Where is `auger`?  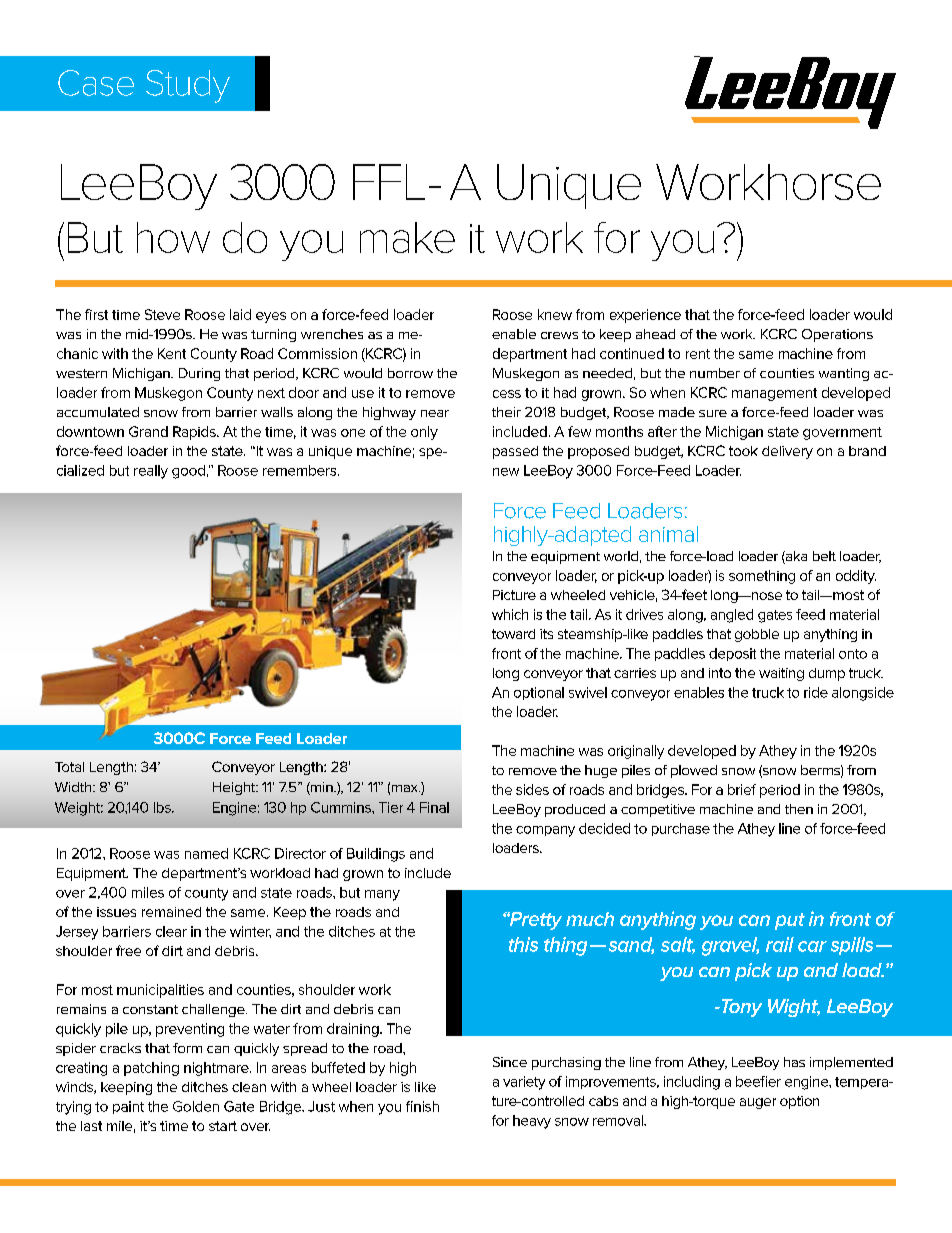 auger is located at coordinates (758, 1103).
